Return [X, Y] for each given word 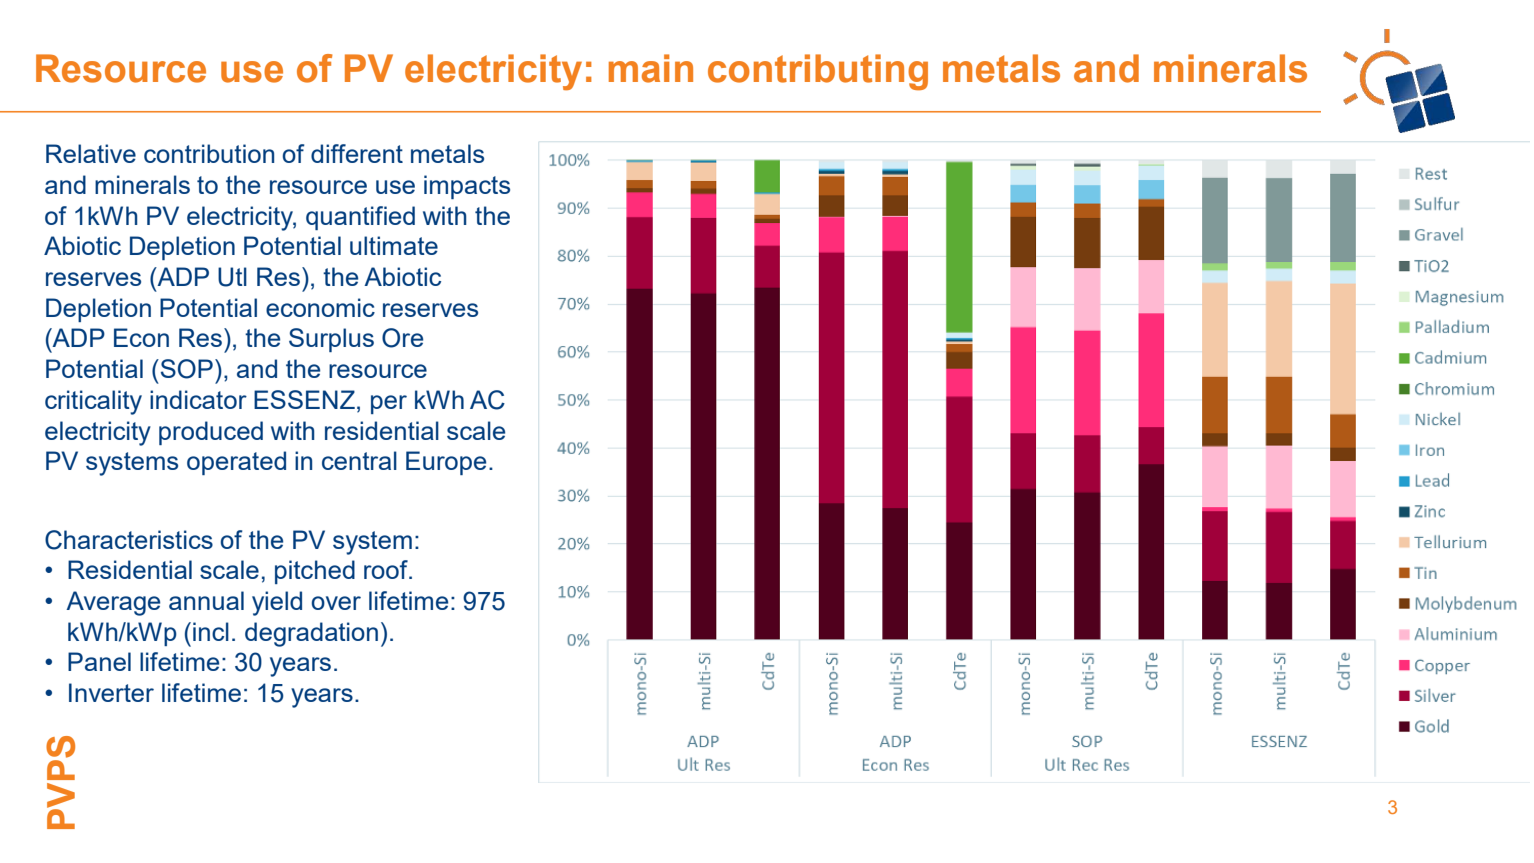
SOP [185, 369]
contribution [209, 153]
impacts [467, 187]
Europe [446, 463]
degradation [311, 634]
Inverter [111, 692]
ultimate [394, 245]
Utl [232, 277]
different [357, 153]
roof [387, 569]
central [359, 460]
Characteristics [129, 540]
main [651, 68]
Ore [402, 338]
